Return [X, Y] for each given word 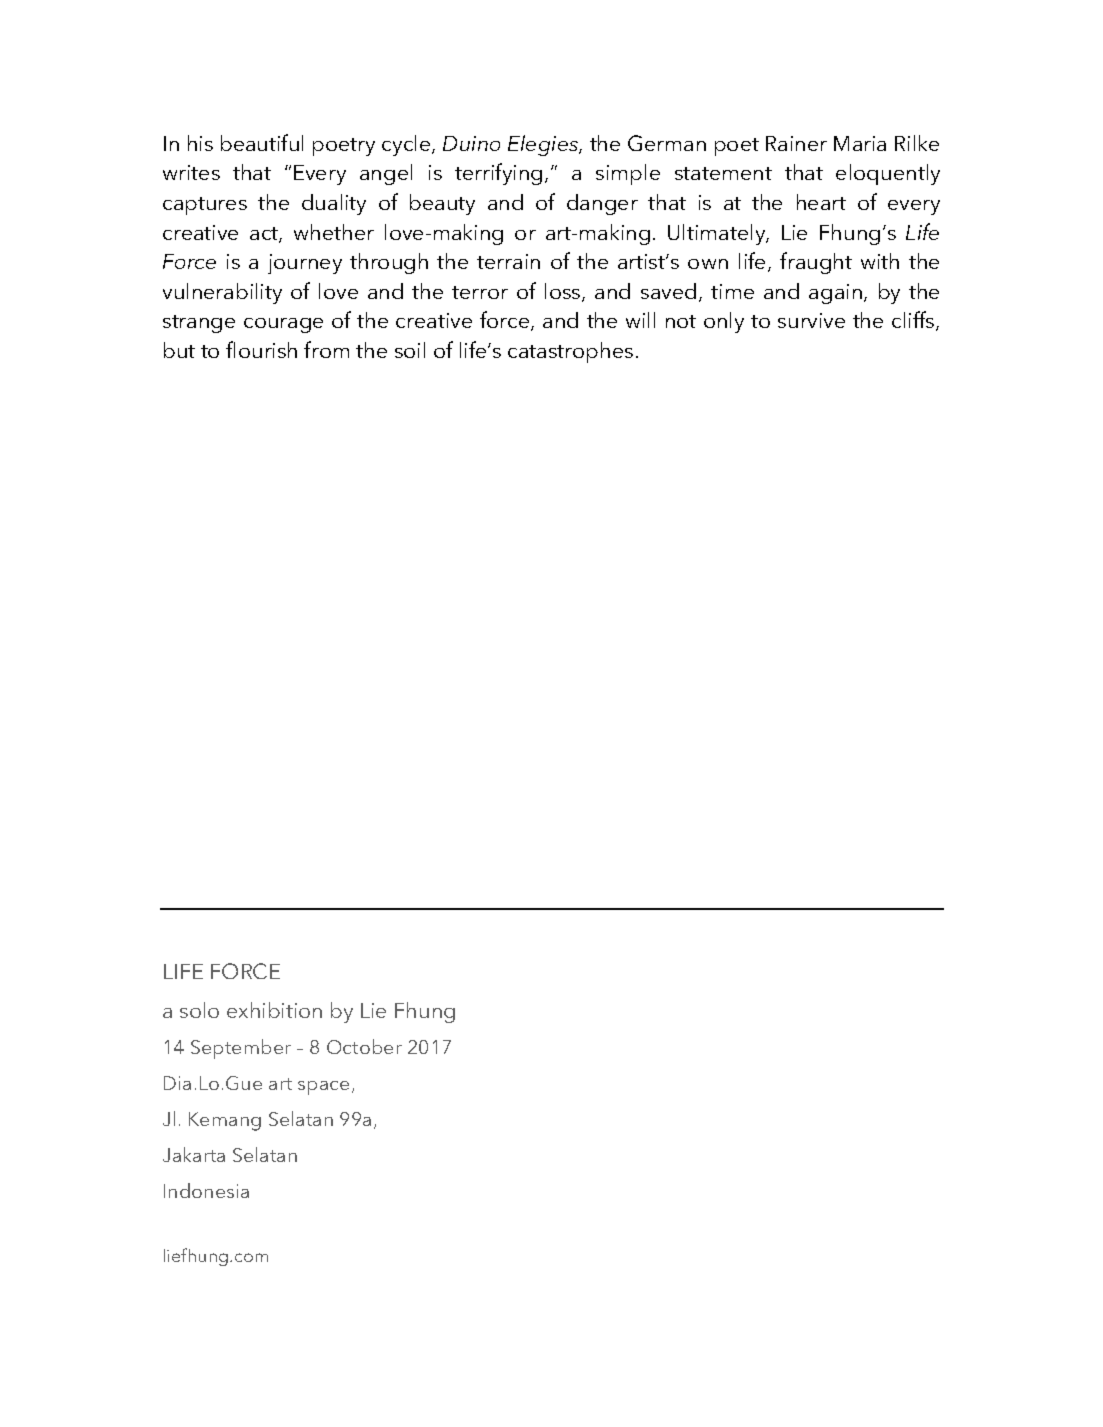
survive [811, 320]
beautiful [262, 142]
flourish [261, 349]
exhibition [274, 1010]
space [323, 1088]
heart [821, 202]
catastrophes [570, 352]
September [241, 1049]
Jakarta [194, 1154]
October [364, 1046]
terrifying [498, 174]
